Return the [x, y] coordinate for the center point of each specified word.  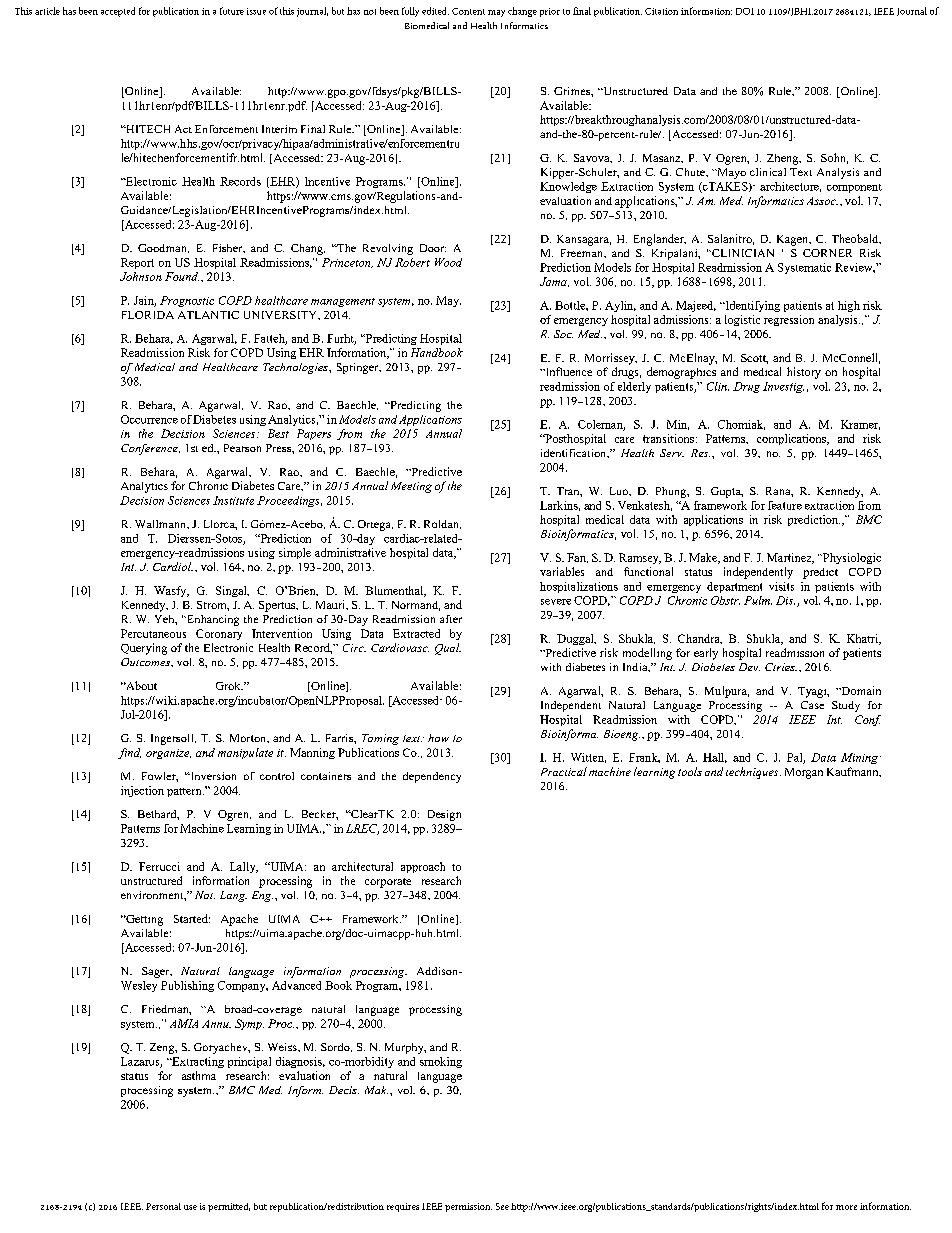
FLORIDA [148, 315]
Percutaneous [153, 633]
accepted [118, 12]
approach [423, 867]
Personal [163, 1206]
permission [468, 1207]
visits [781, 586]
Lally [244, 867]
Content [468, 11]
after [451, 619]
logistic [742, 320]
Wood [448, 262]
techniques [753, 773]
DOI [745, 11]
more [846, 1207]
